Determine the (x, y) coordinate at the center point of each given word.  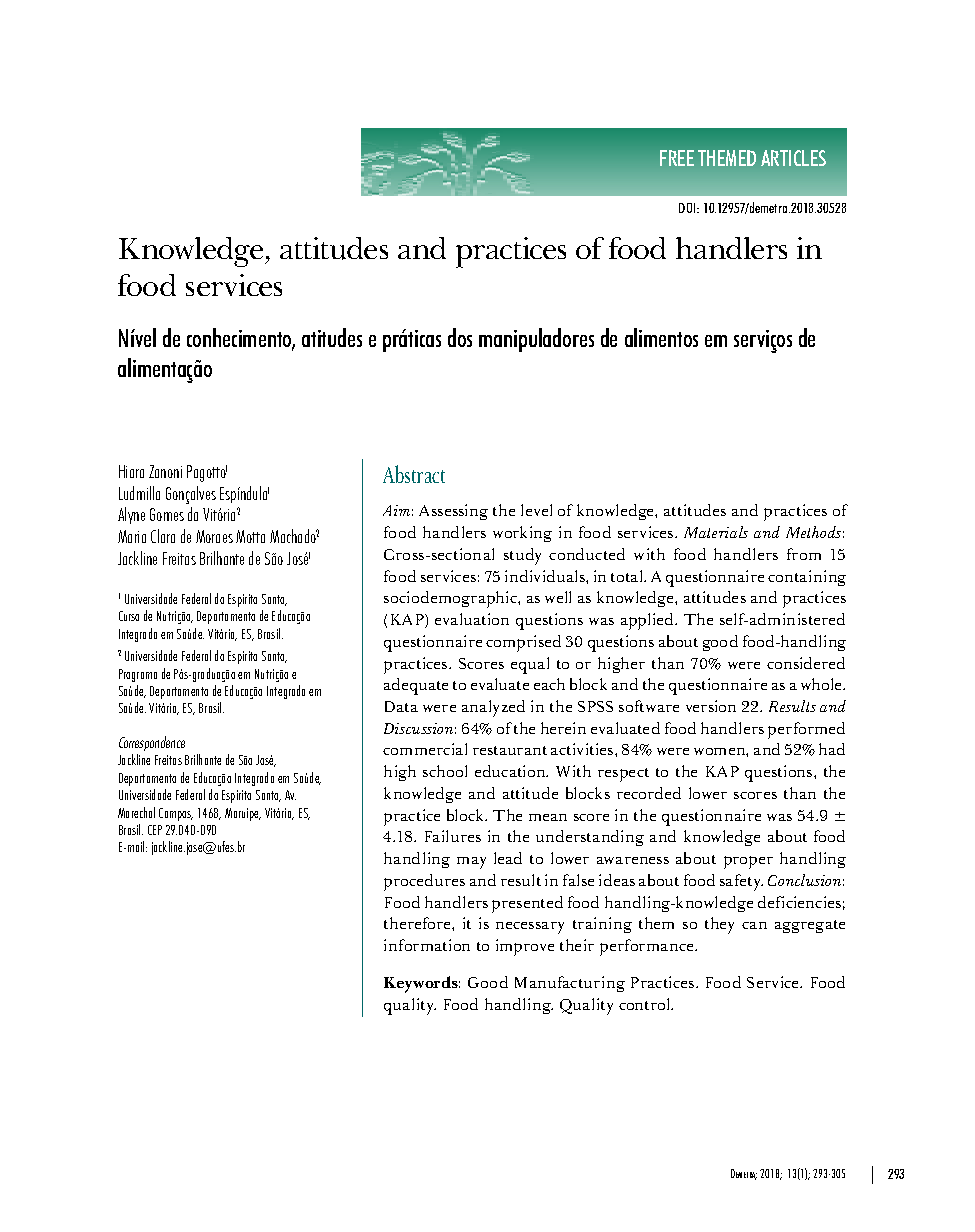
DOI (689, 208)
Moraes (214, 536)
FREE (677, 158)
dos (460, 337)
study (522, 556)
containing (807, 578)
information (427, 945)
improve (525, 947)
